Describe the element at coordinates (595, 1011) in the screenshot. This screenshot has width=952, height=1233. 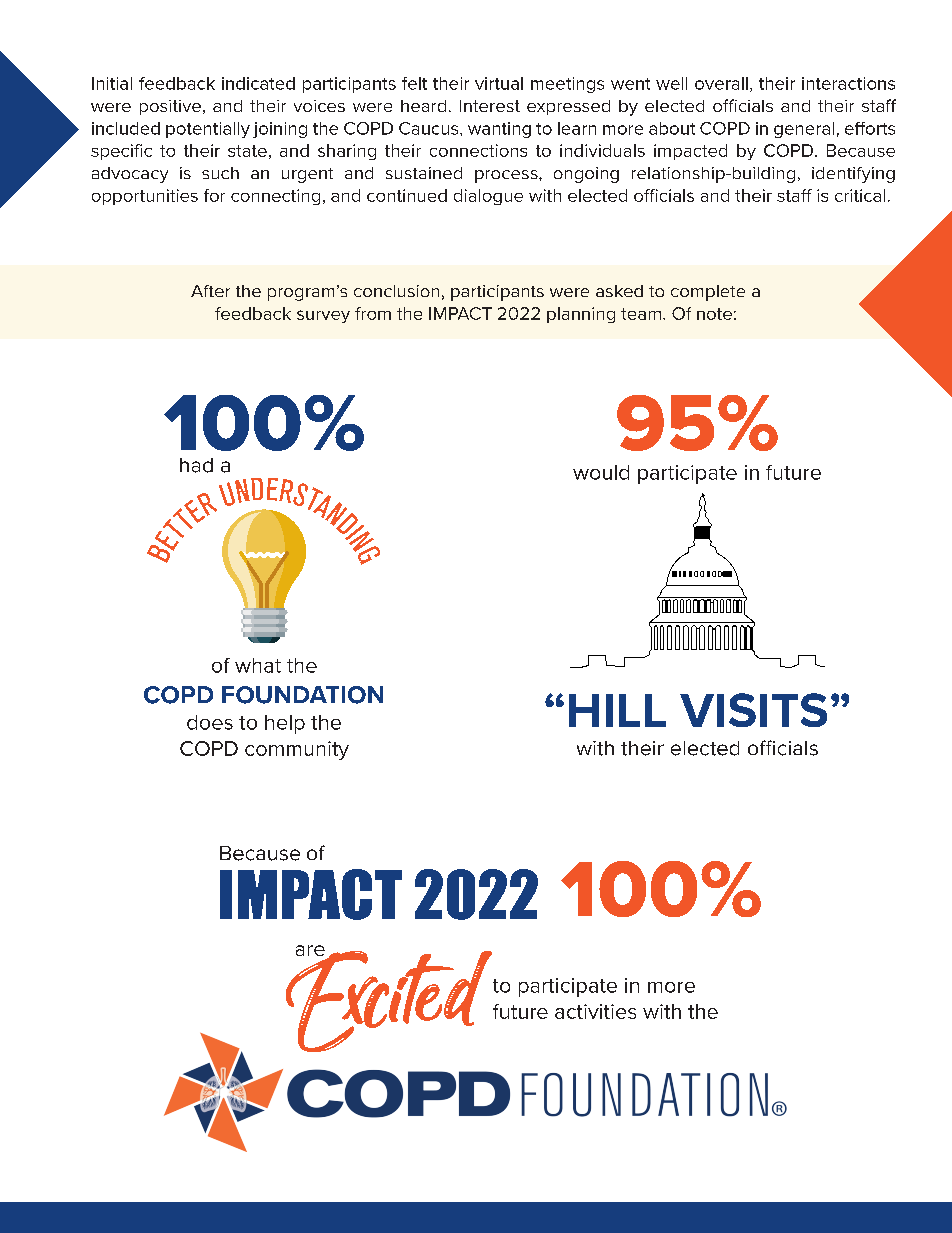
I see `activities` at that location.
